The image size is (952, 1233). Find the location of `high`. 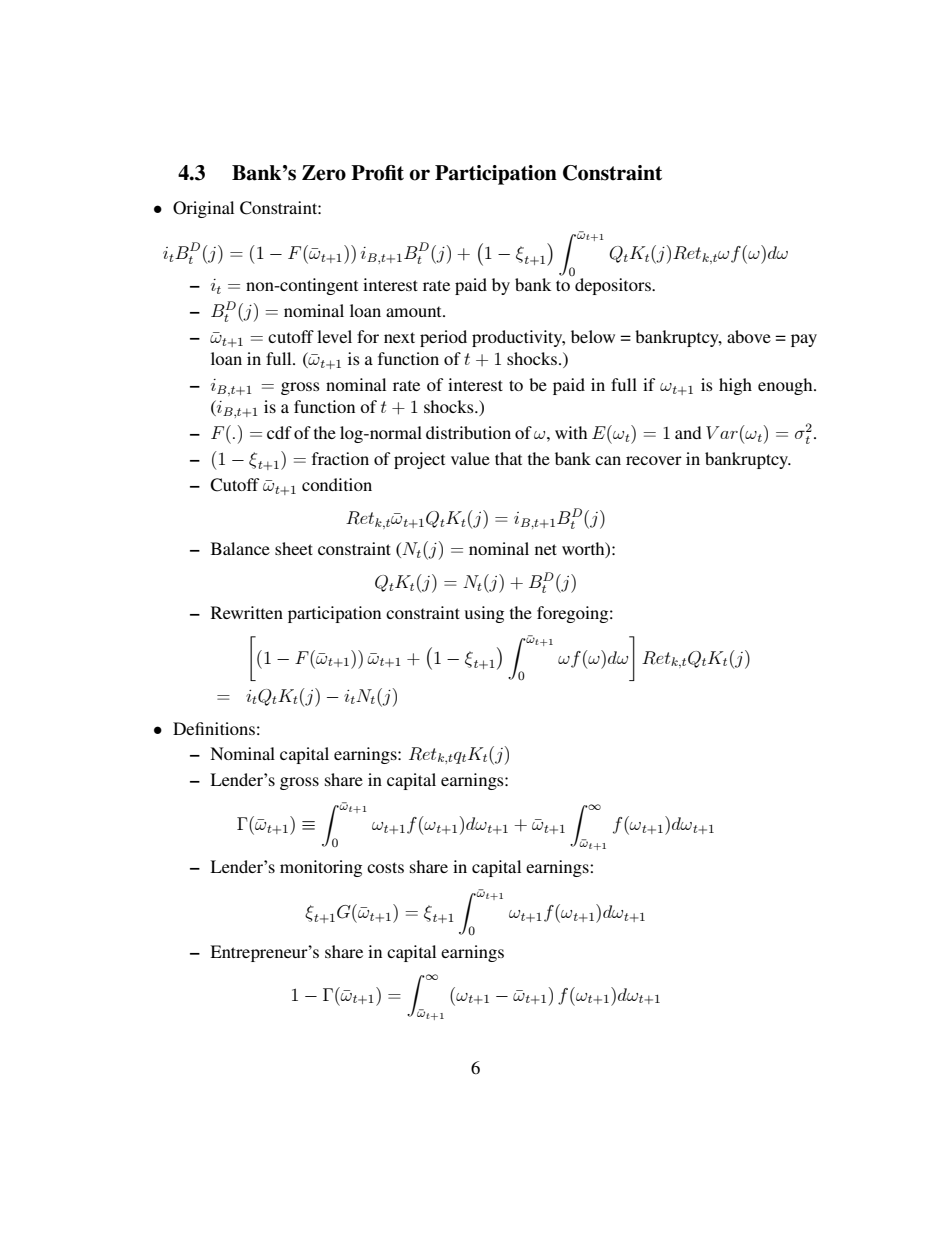

high is located at coordinates (735, 386).
